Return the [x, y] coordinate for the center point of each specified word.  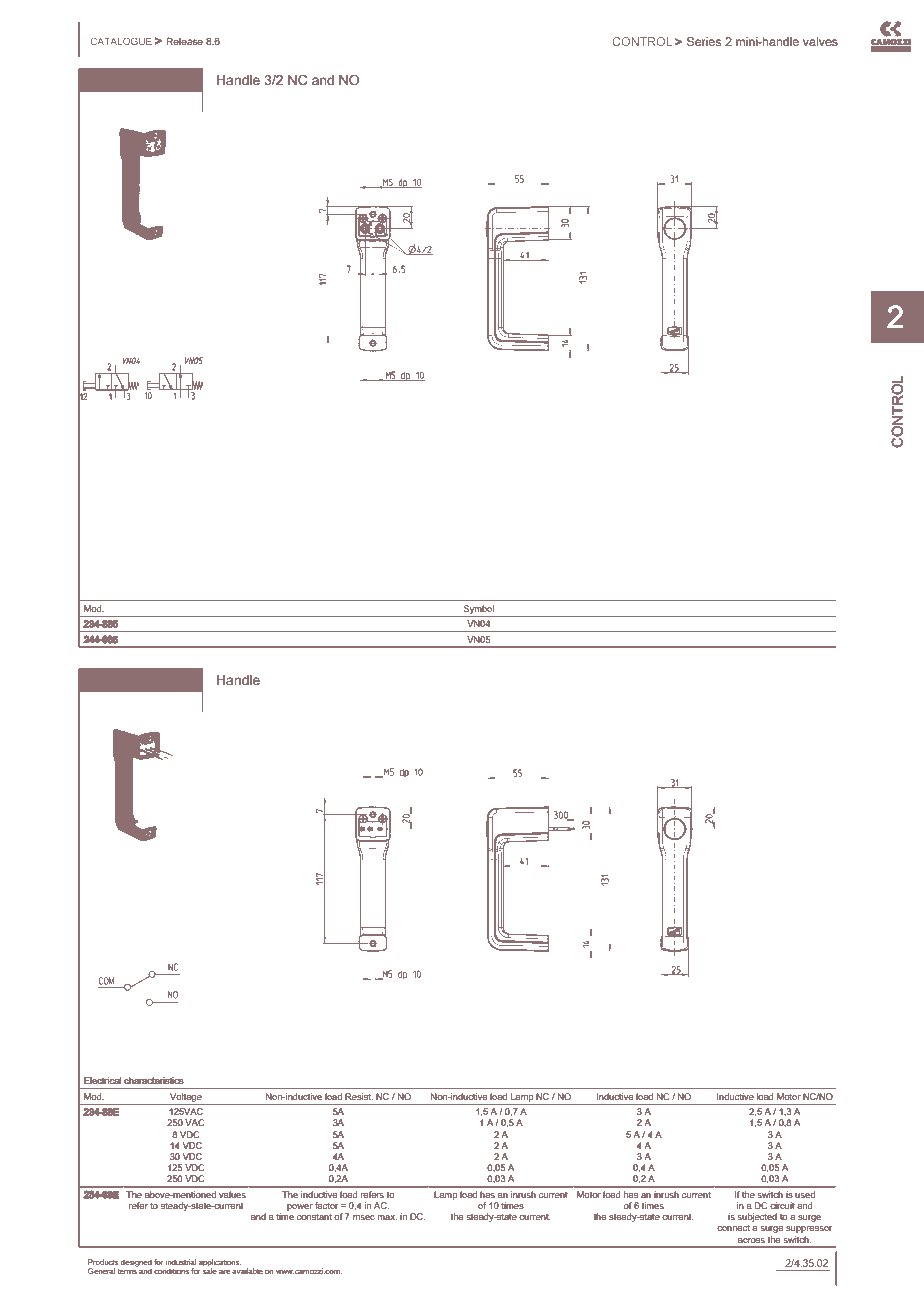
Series [704, 41]
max [387, 1217]
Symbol [479, 609]
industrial [180, 1262]
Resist [359, 1096]
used [805, 1194]
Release [184, 41]
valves [820, 41]
